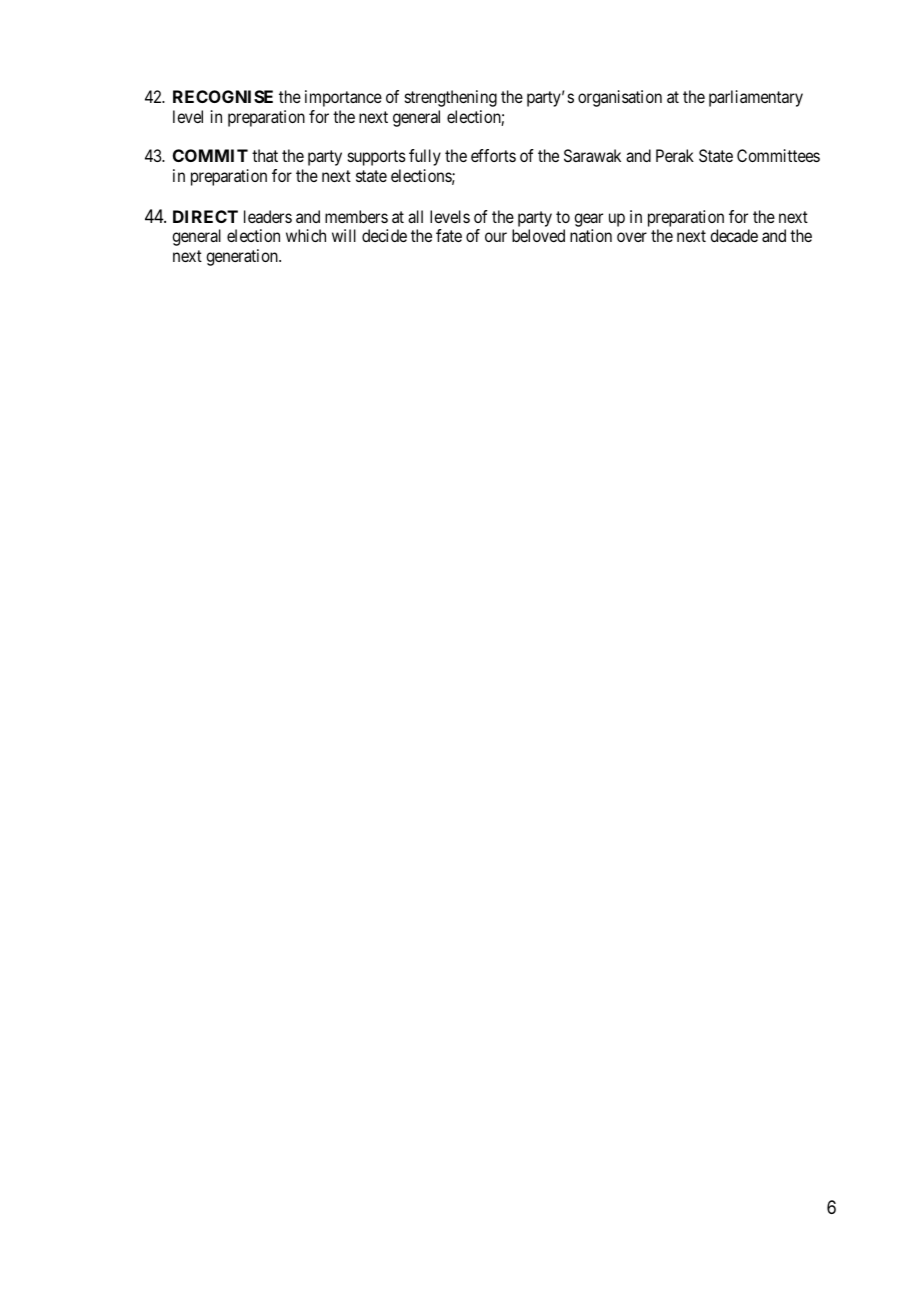 The height and width of the screenshot is (1308, 924). Describe the element at coordinates (451, 98) in the screenshot. I see `strengthening` at that location.
